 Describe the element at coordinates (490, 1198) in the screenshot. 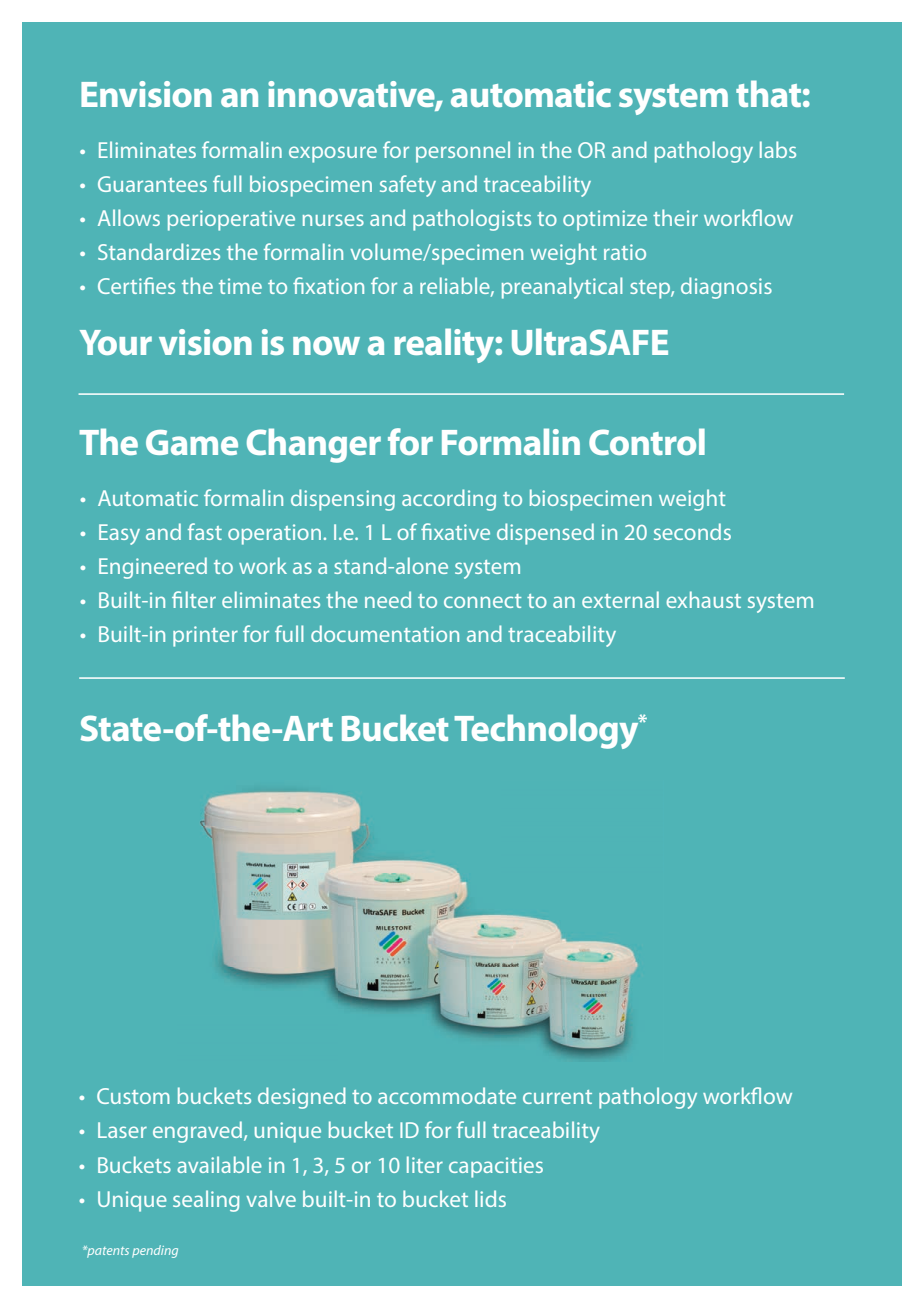

I see `lids` at that location.
